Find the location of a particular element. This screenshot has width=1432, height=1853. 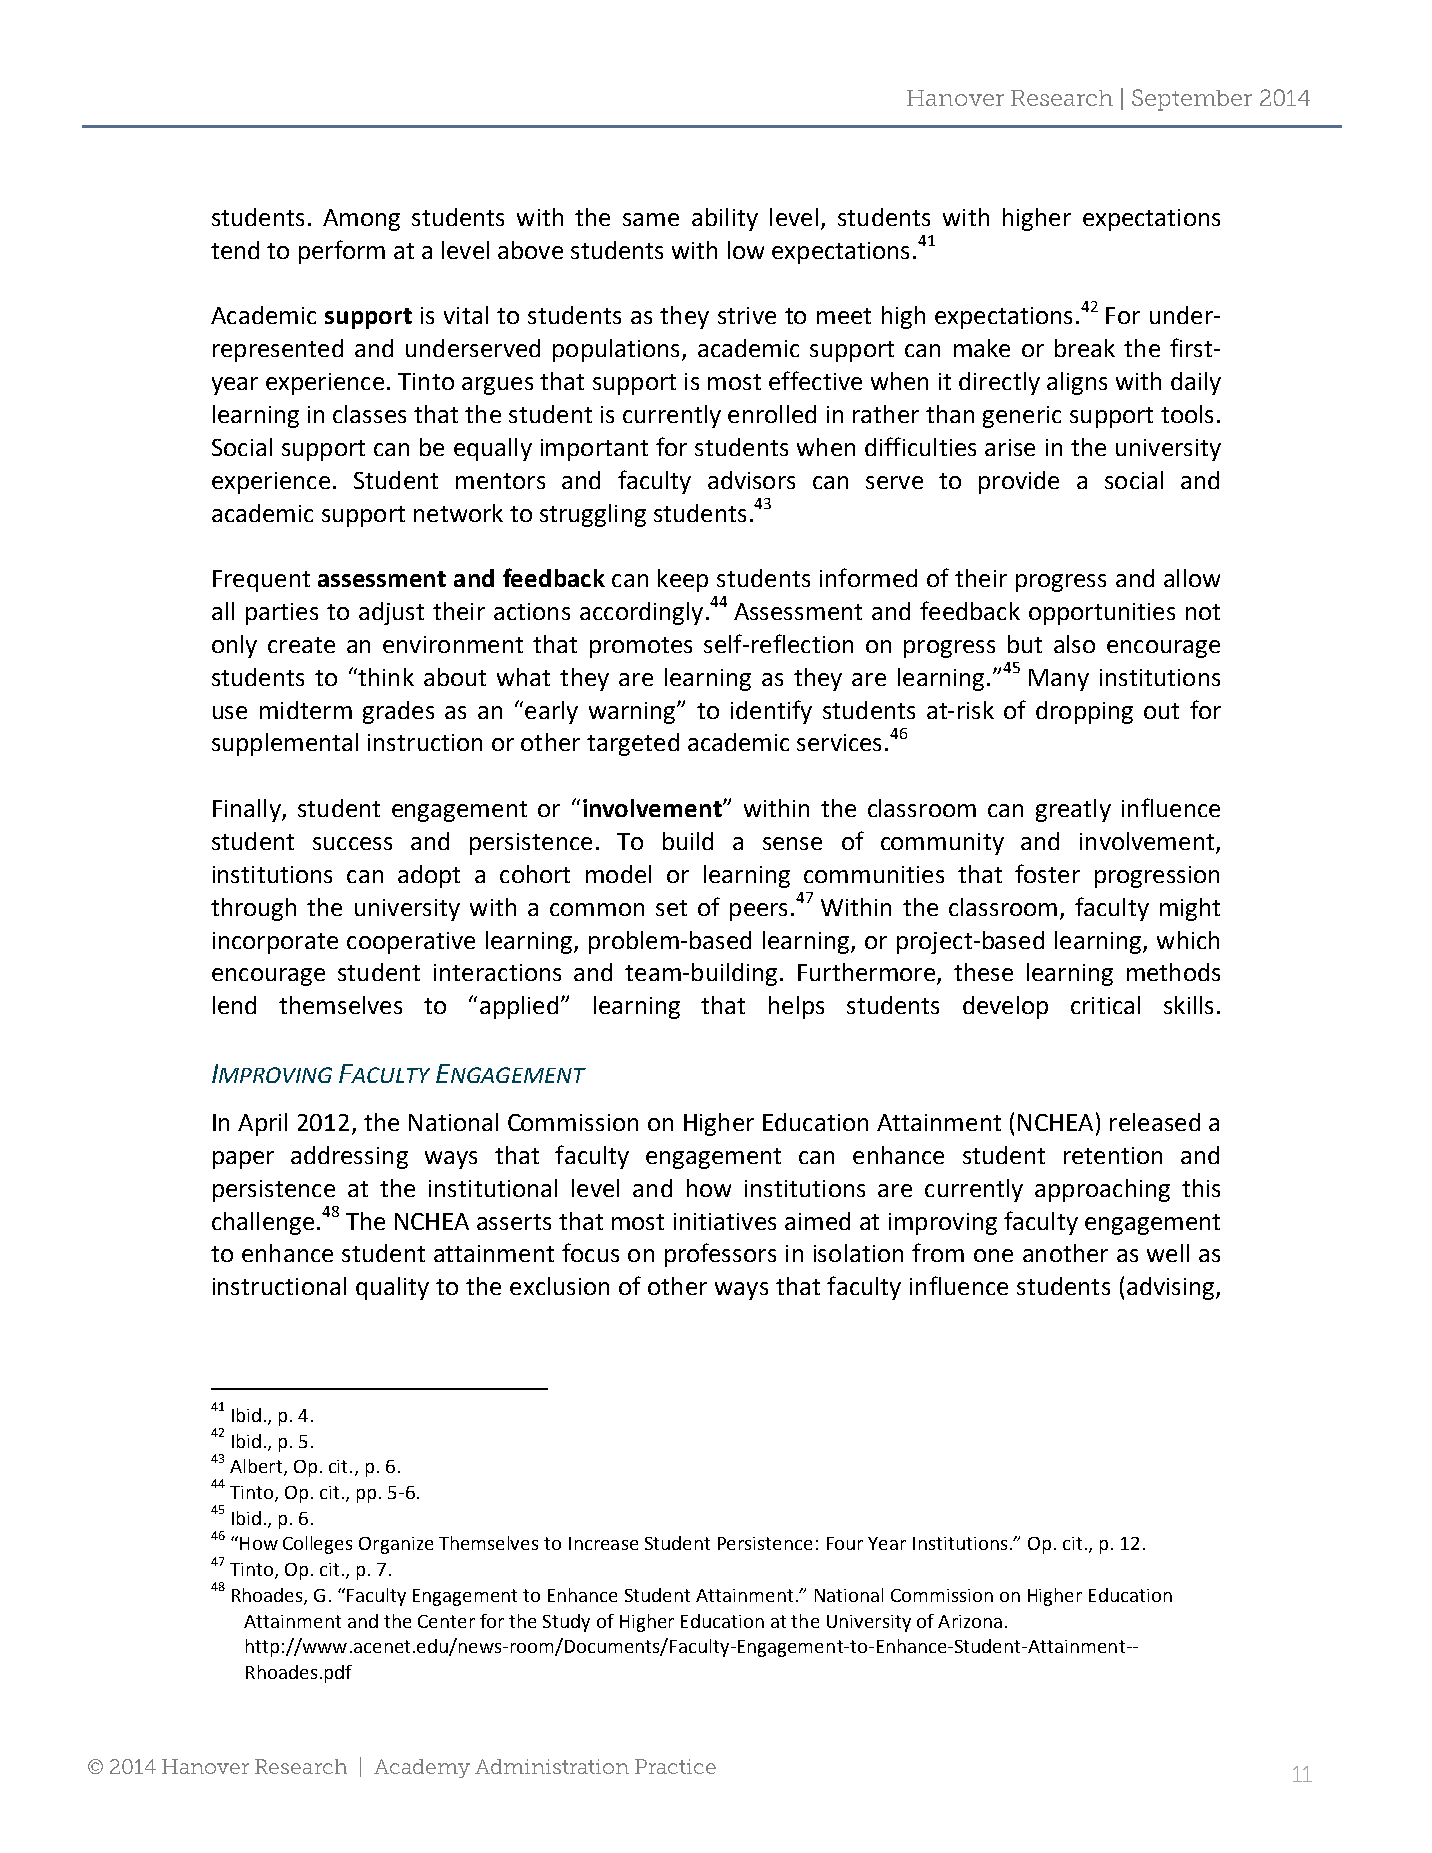

Arizona is located at coordinates (970, 1621).
